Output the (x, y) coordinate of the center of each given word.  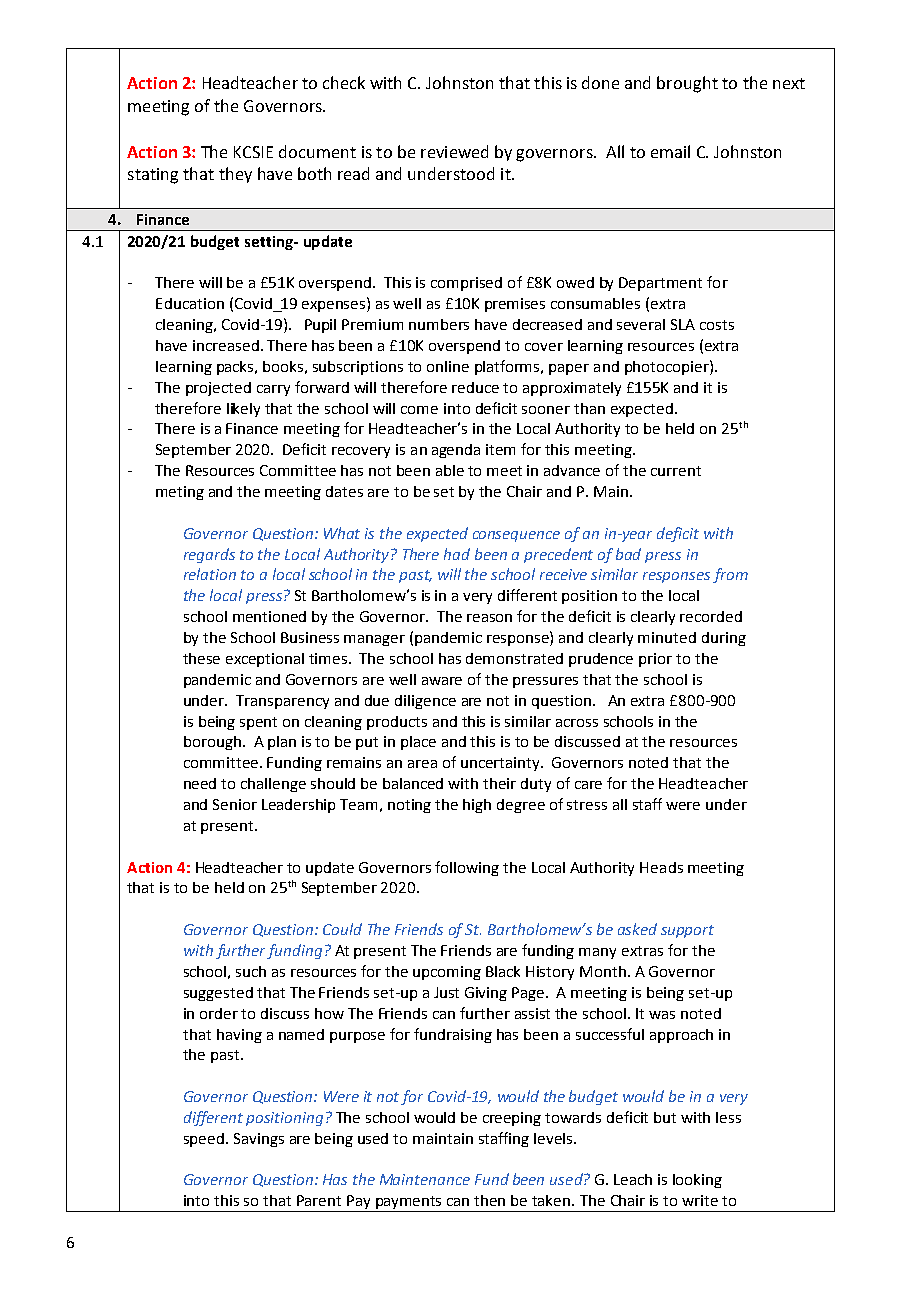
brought (687, 84)
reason (489, 618)
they (235, 175)
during (724, 639)
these (201, 658)
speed (204, 1140)
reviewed (454, 151)
